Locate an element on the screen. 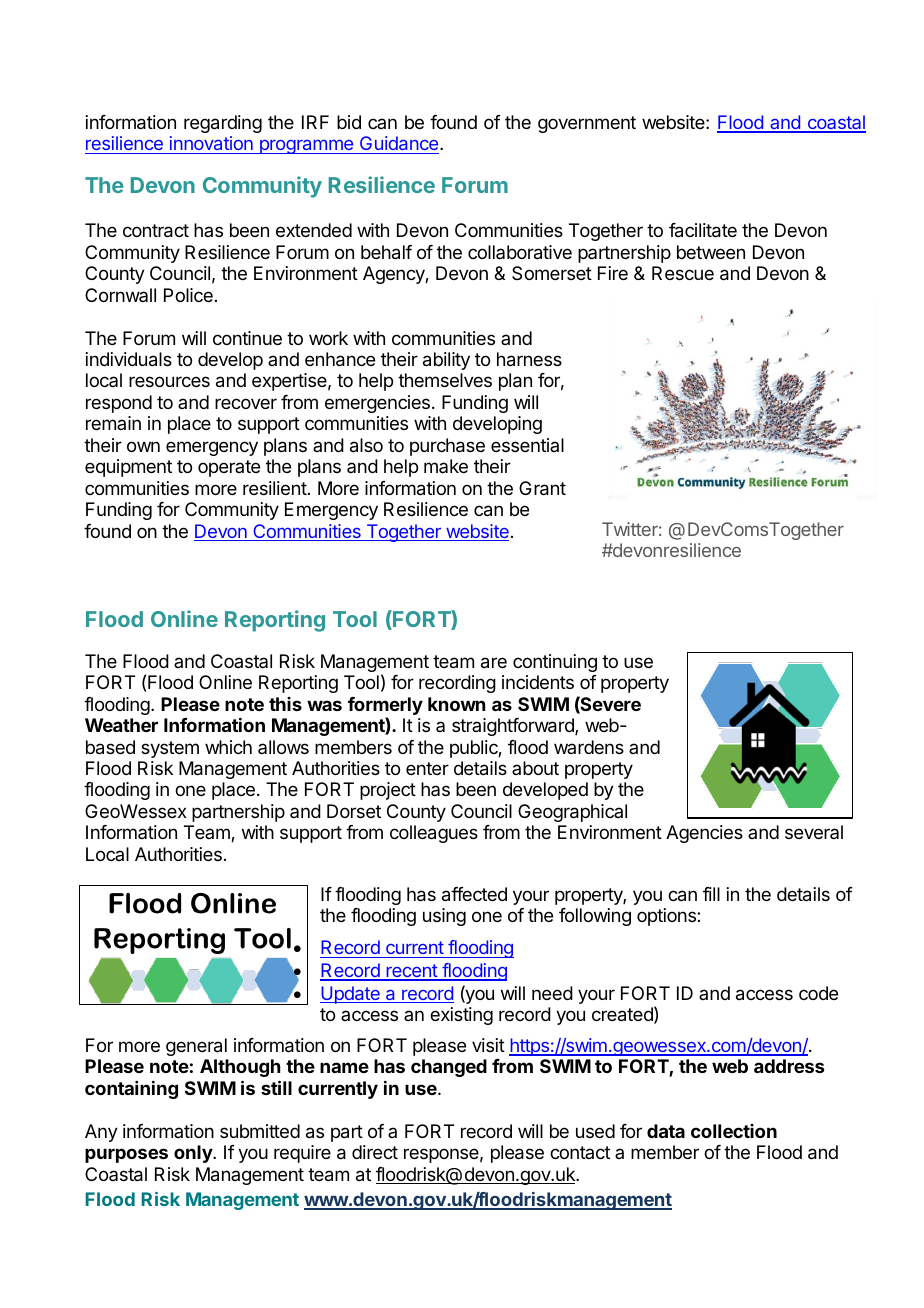 This screenshot has width=924, height=1308. facilitate is located at coordinates (703, 230).
